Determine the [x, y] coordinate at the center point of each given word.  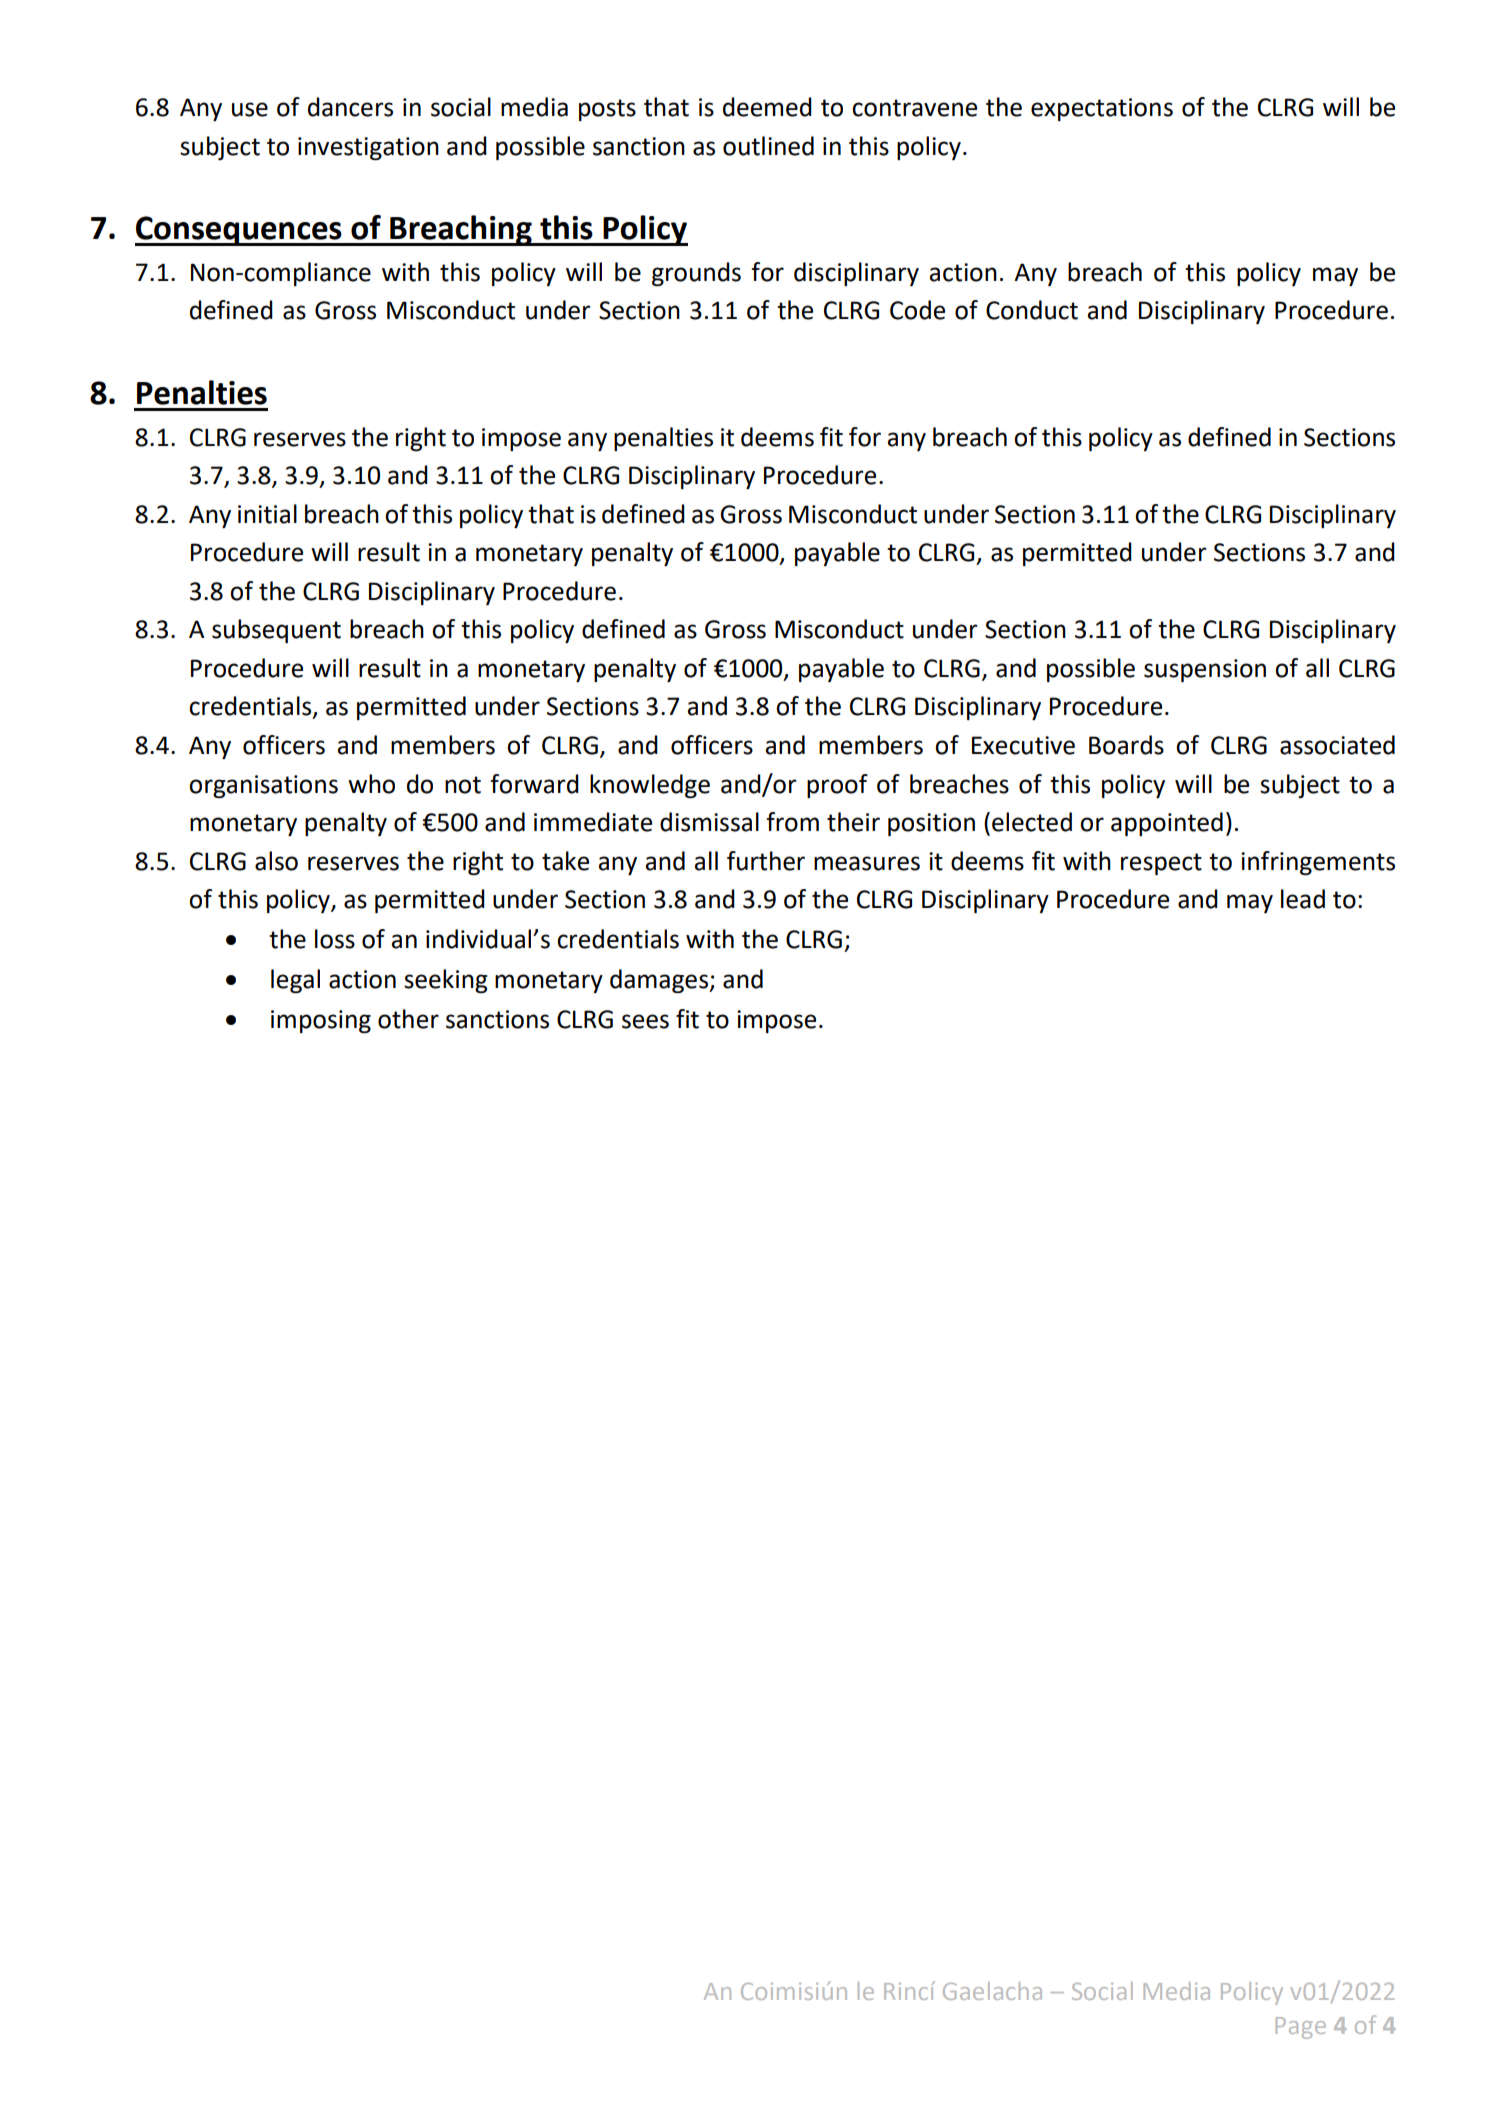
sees [645, 1021]
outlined [768, 146]
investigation [368, 149]
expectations [1102, 109]
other [408, 1019]
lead [1303, 899]
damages [660, 981]
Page [1301, 2028]
